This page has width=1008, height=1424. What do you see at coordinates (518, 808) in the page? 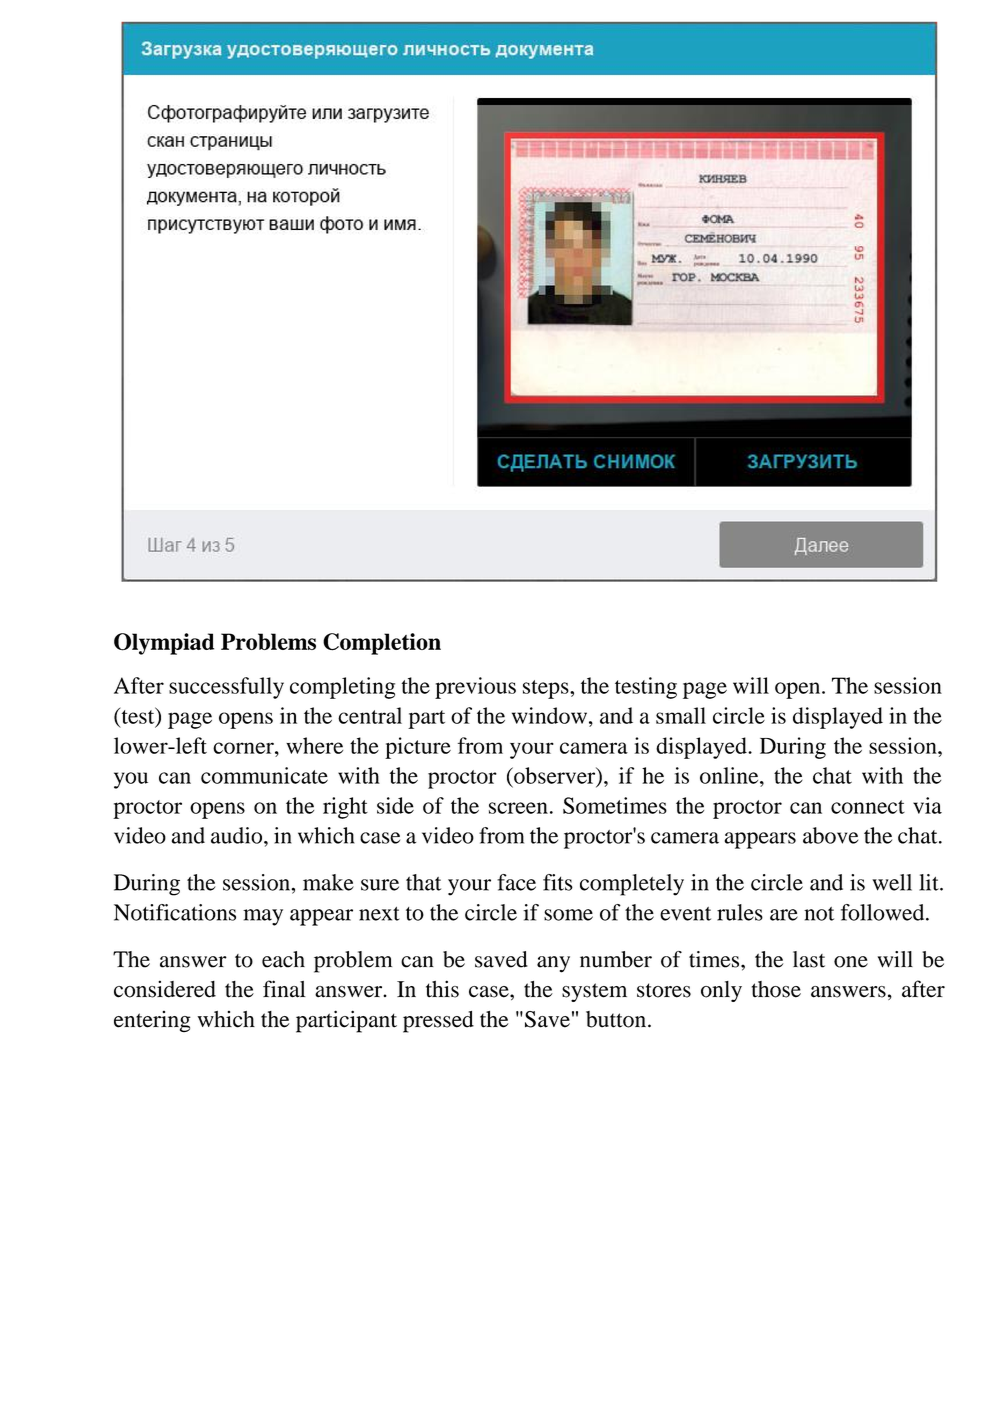
I see `screen` at bounding box center [518, 808].
